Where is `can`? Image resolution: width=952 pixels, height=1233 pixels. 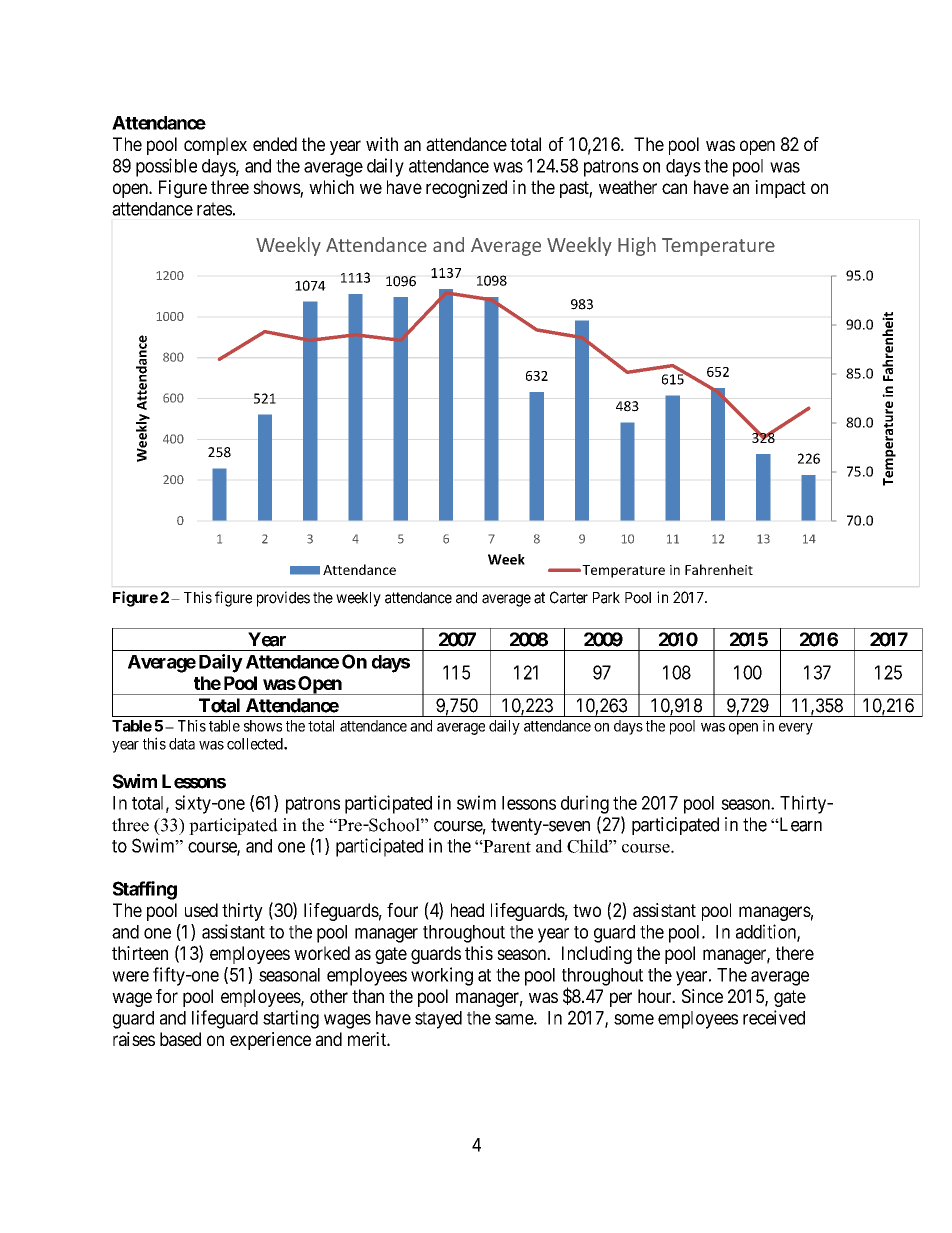 can is located at coordinates (674, 188).
